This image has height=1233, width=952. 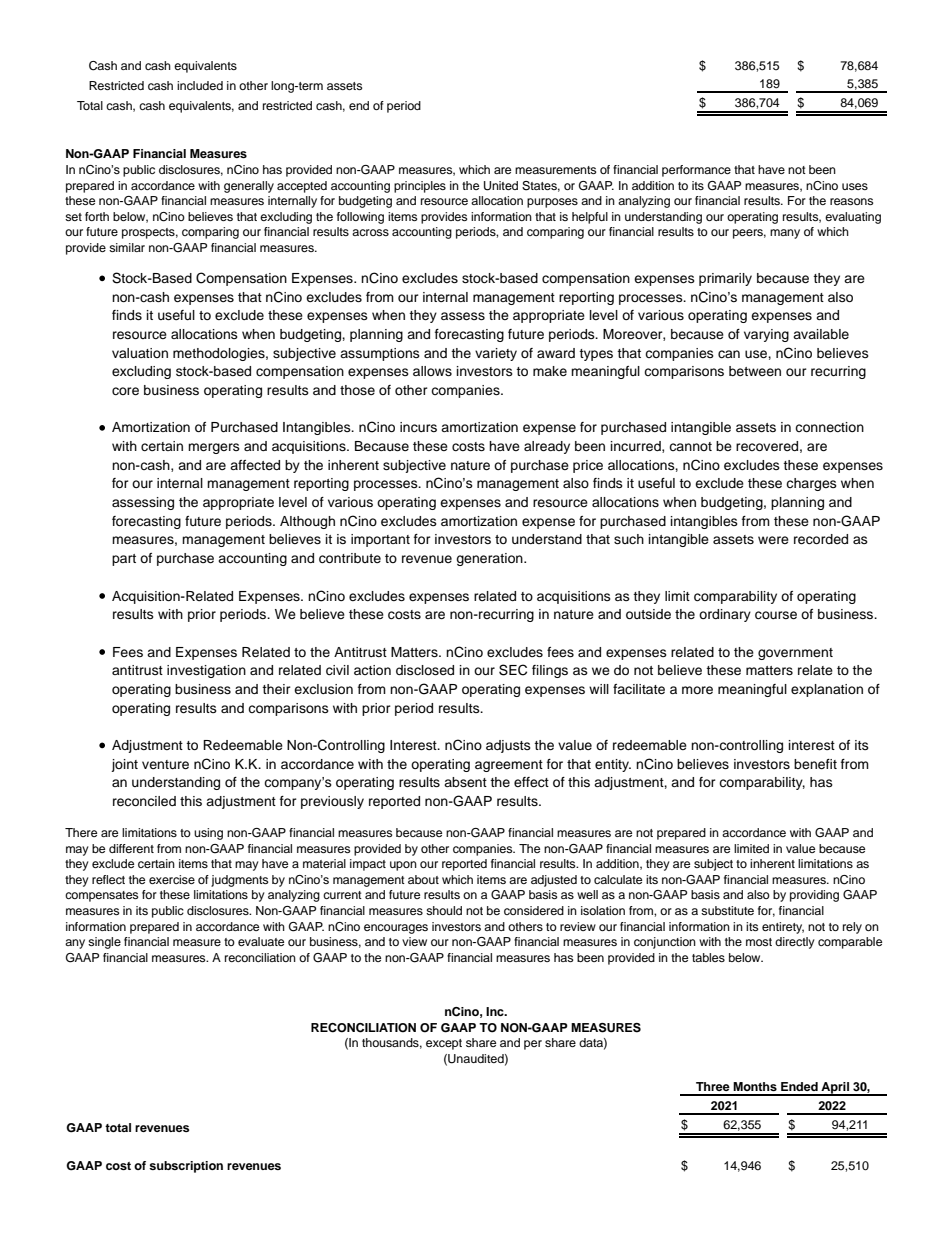 I want to click on disclosed, so click(x=425, y=670).
